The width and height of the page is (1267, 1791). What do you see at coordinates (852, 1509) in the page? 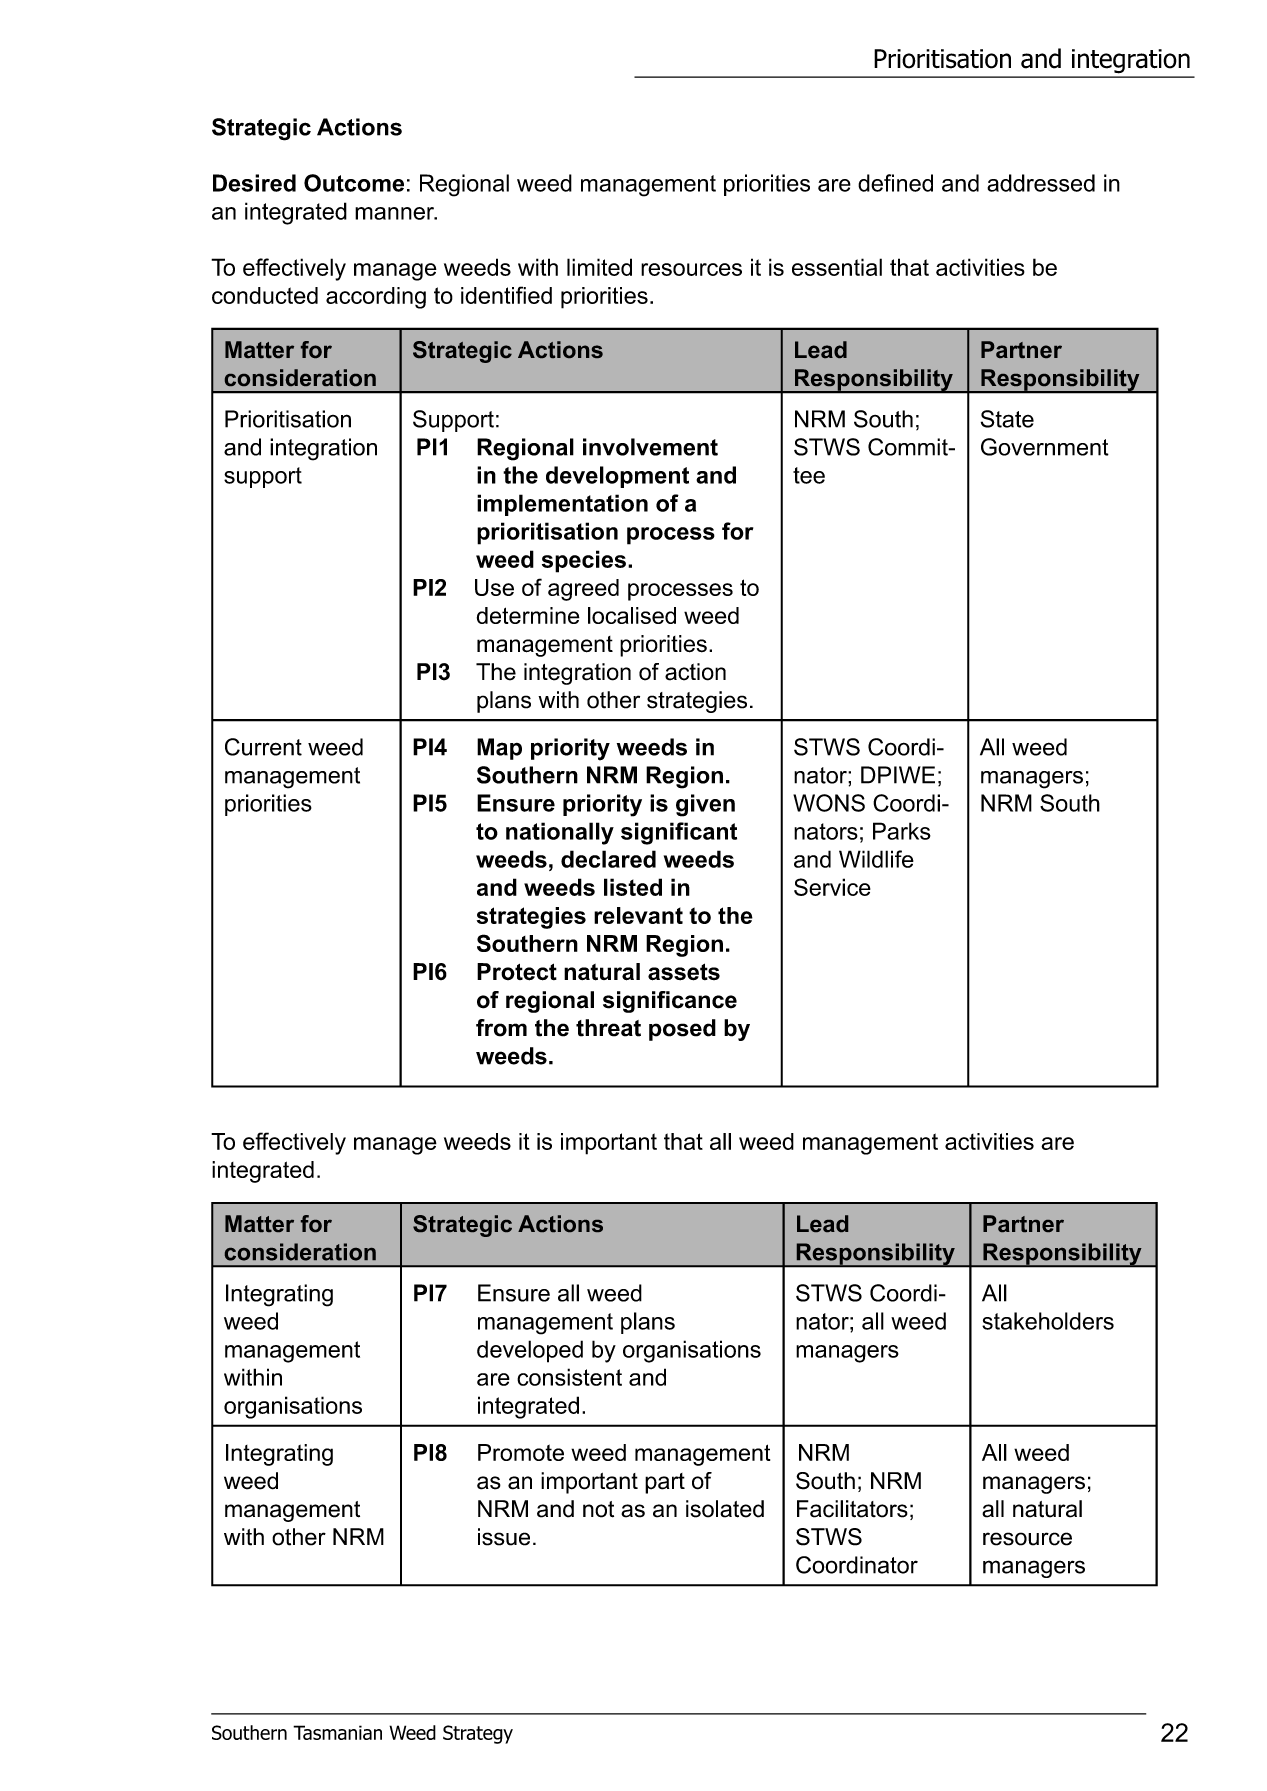
I see `Facilitators` at bounding box center [852, 1509].
